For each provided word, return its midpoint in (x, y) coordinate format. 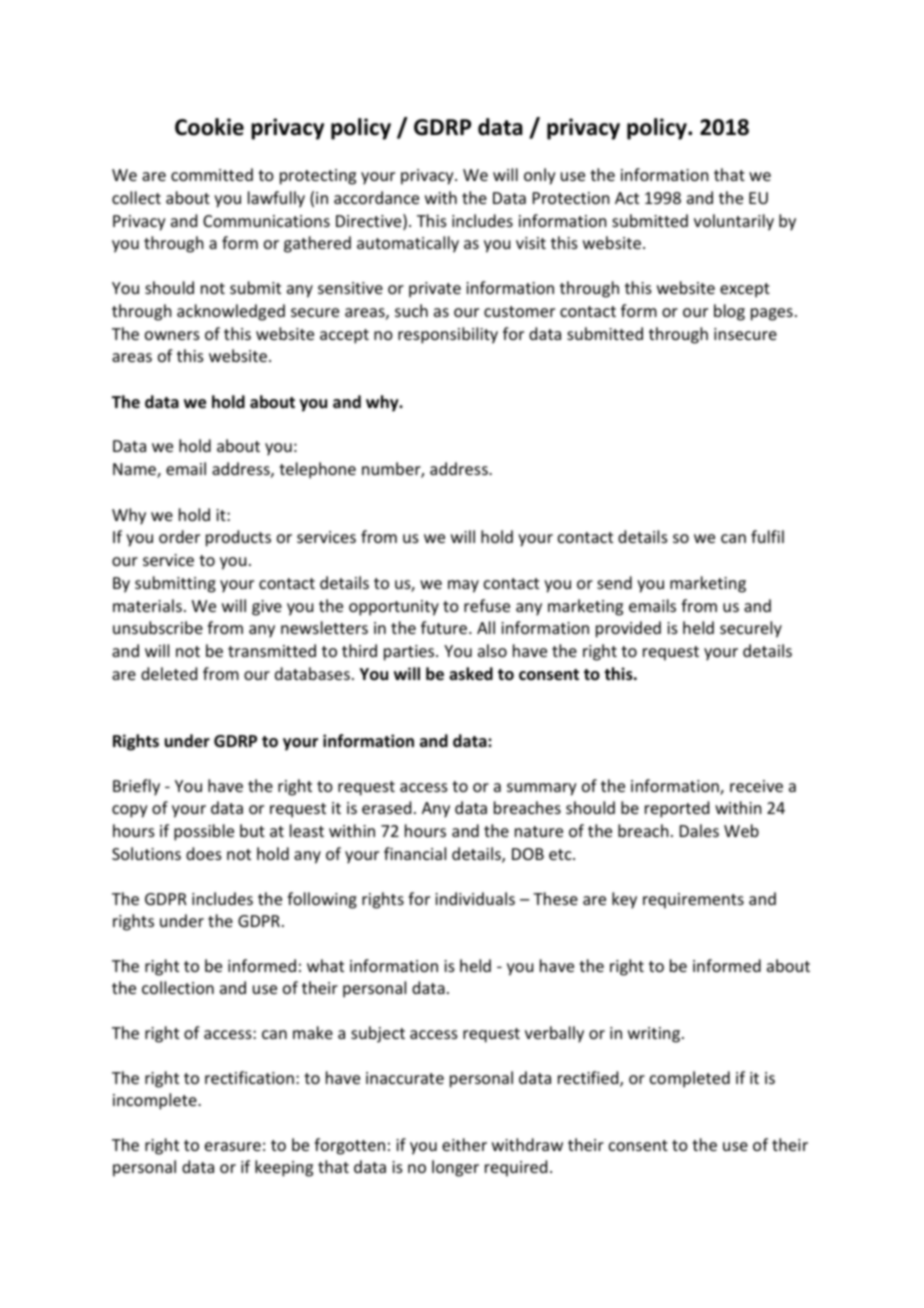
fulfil (767, 536)
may (463, 586)
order (179, 536)
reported (677, 809)
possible (204, 832)
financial (415, 853)
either (464, 1144)
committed (212, 174)
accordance (376, 197)
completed (690, 1079)
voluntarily (734, 222)
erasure (233, 1146)
